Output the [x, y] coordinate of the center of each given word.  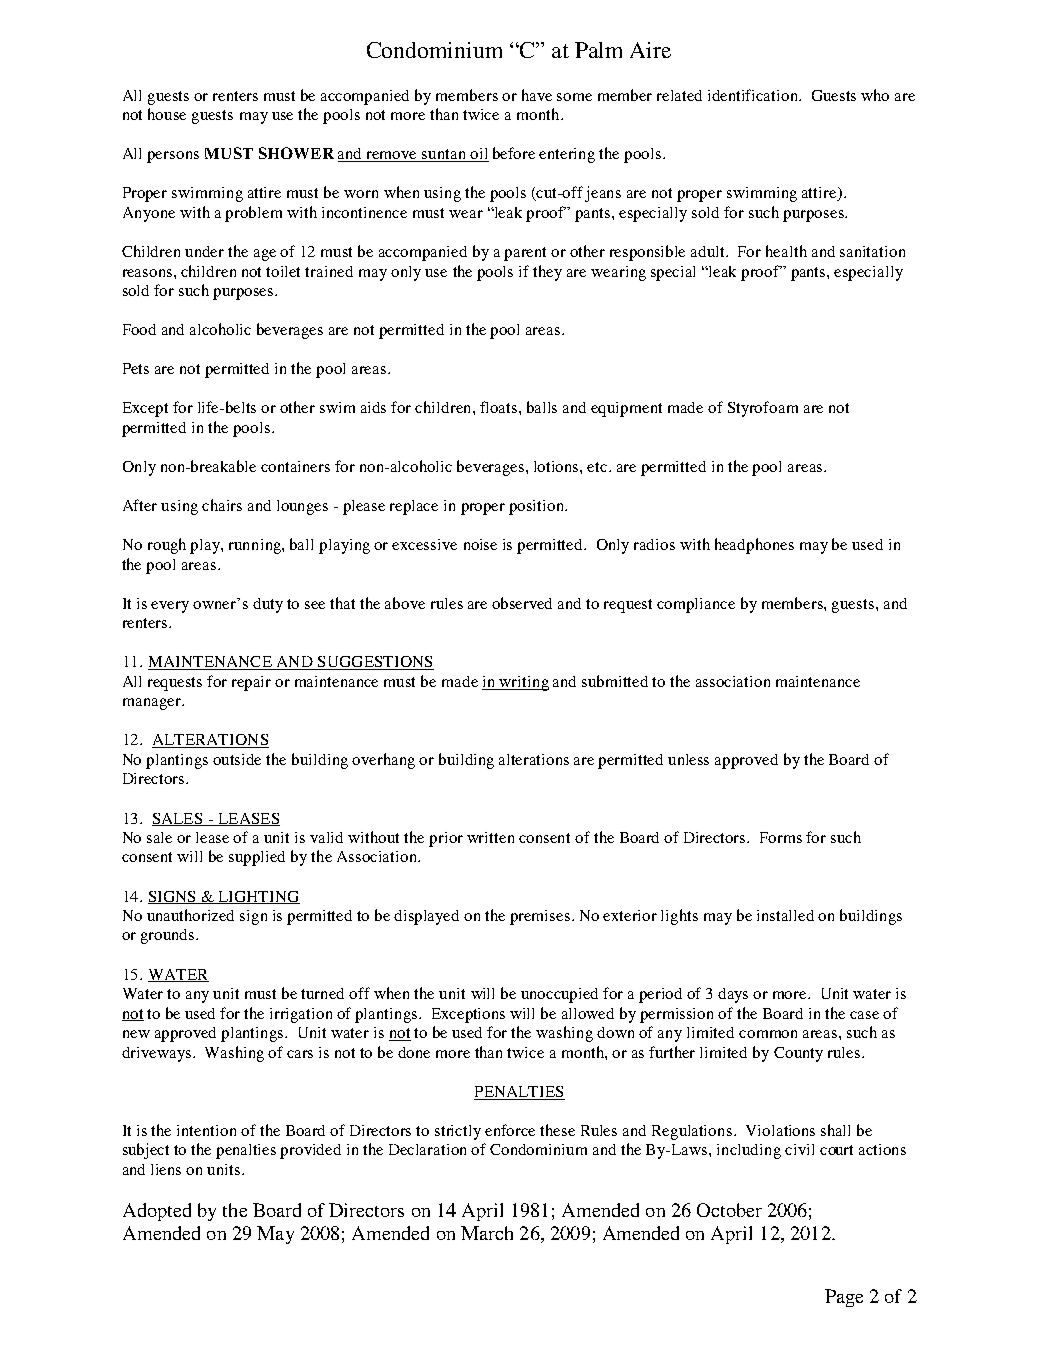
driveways [158, 1054]
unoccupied [559, 995]
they [547, 273]
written [490, 837]
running [256, 546]
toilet [283, 271]
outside [237, 759]
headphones [754, 546]
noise [480, 544]
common [768, 1034]
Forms [781, 837]
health [786, 251]
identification [754, 95]
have [537, 95]
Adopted [157, 1212]
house [167, 114]
